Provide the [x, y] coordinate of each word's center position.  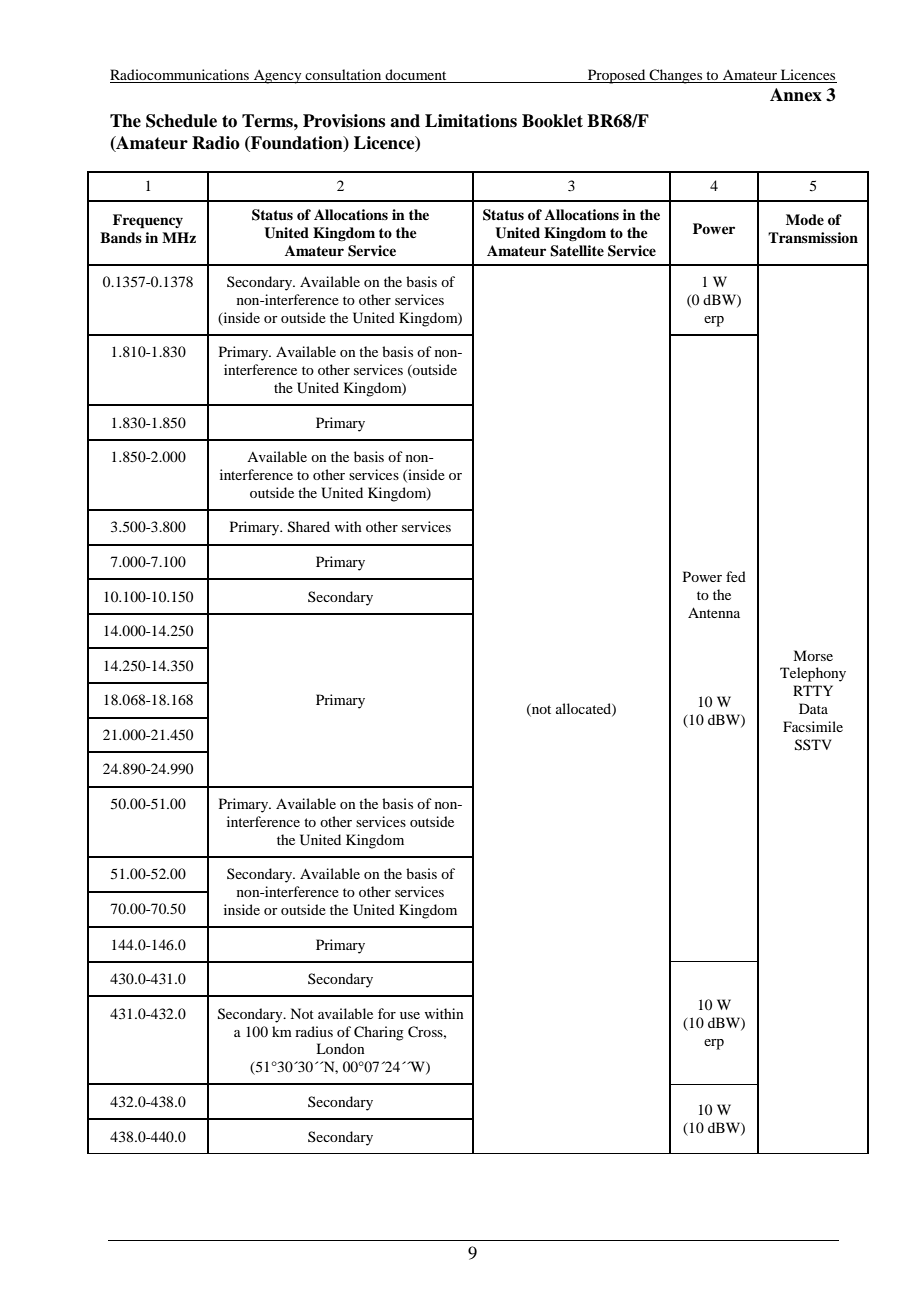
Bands [121, 237]
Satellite [577, 251]
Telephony [813, 674]
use [410, 1015]
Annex [796, 95]
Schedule [181, 121]
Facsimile [813, 726]
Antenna [714, 612]
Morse [813, 655]
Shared [309, 527]
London [340, 1048]
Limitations [471, 121]
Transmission [813, 237]
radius [314, 1031]
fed [736, 576]
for [387, 1013]
